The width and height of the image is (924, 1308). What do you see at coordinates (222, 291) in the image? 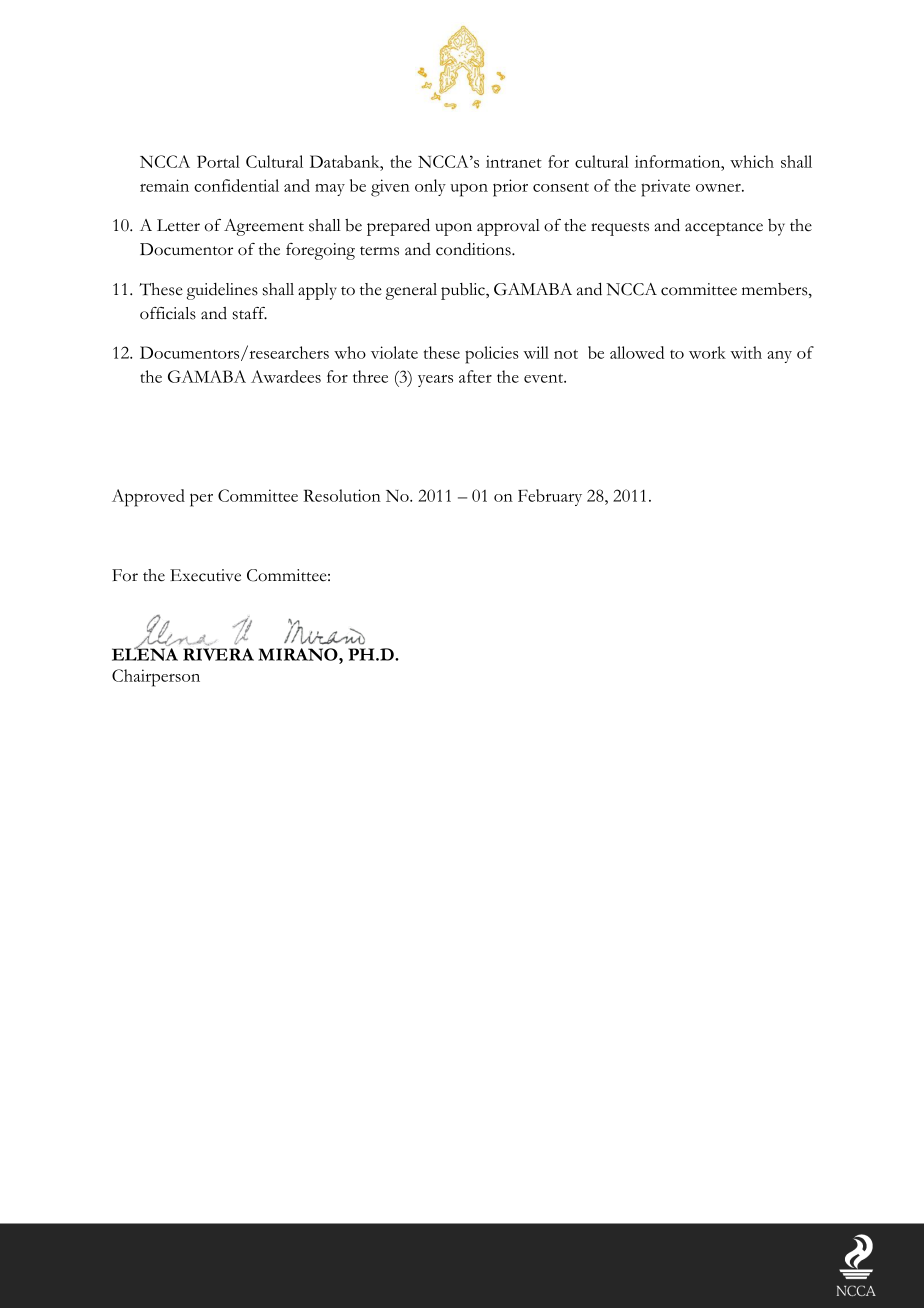
I see `guidelines` at bounding box center [222, 291].
